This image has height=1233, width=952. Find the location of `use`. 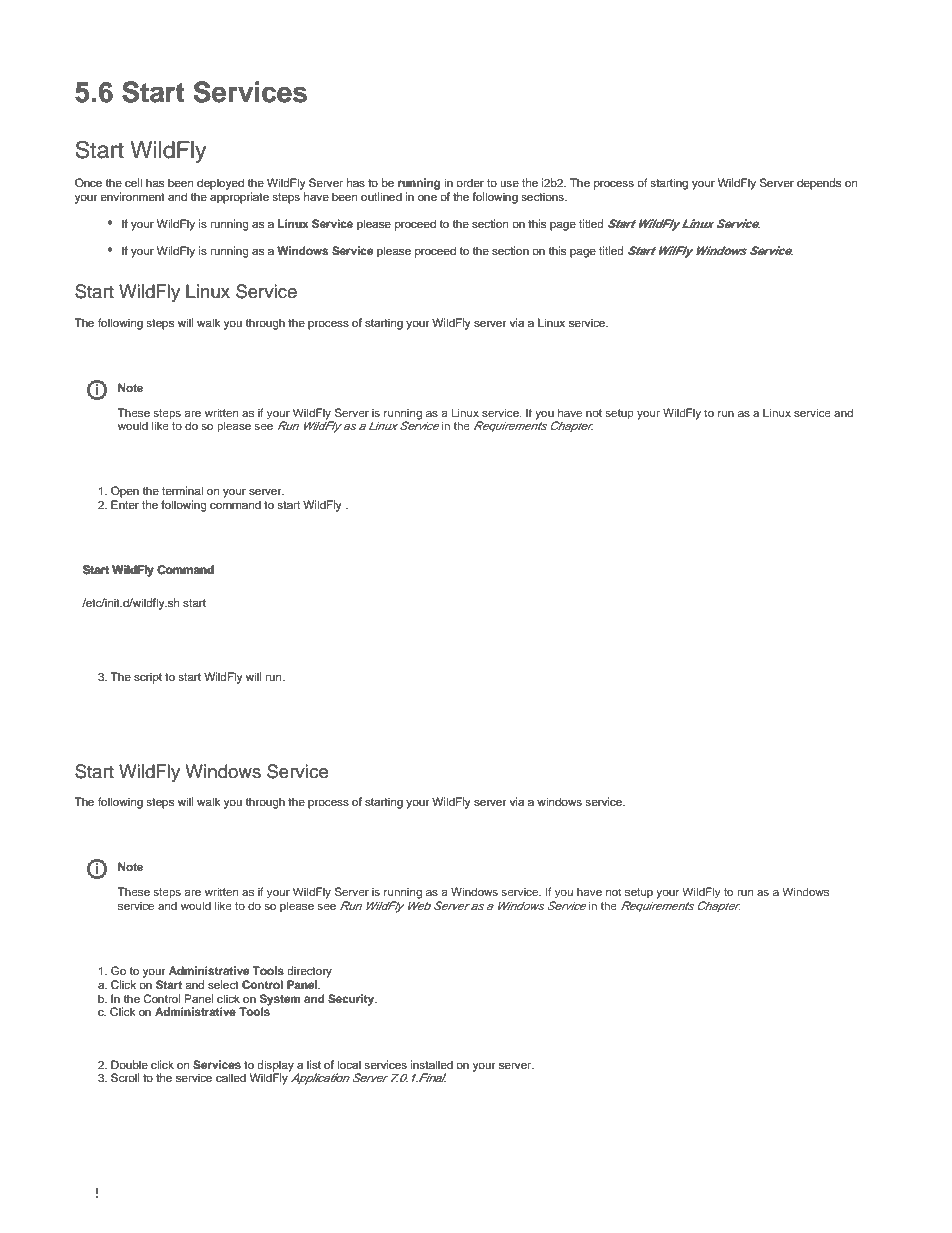

use is located at coordinates (509, 183).
